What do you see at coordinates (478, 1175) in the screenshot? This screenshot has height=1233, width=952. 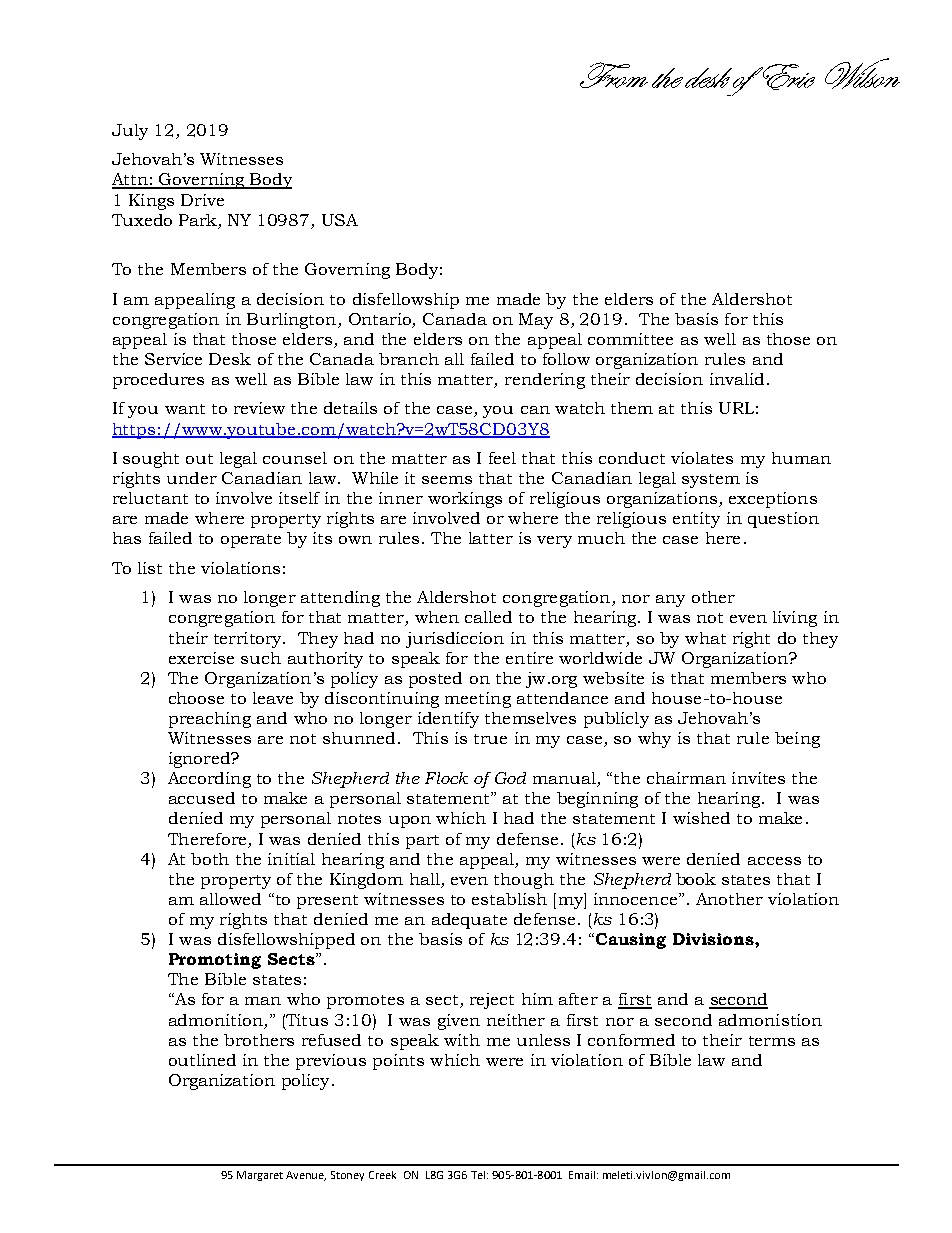 I see `Tel` at bounding box center [478, 1175].
